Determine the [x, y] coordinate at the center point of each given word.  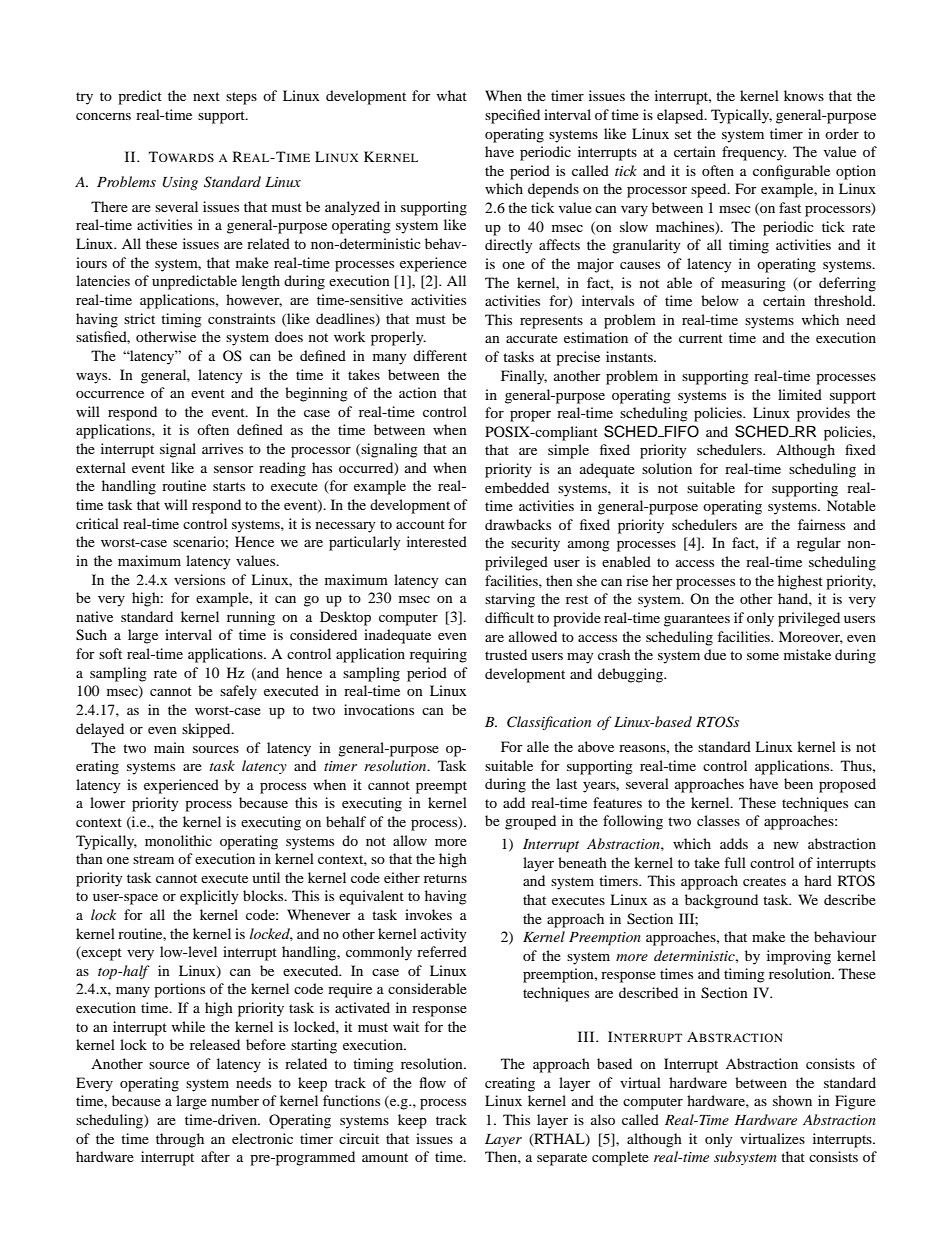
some [763, 656]
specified [512, 116]
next [206, 96]
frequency [754, 153]
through [180, 1140]
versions [199, 579]
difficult [509, 617]
